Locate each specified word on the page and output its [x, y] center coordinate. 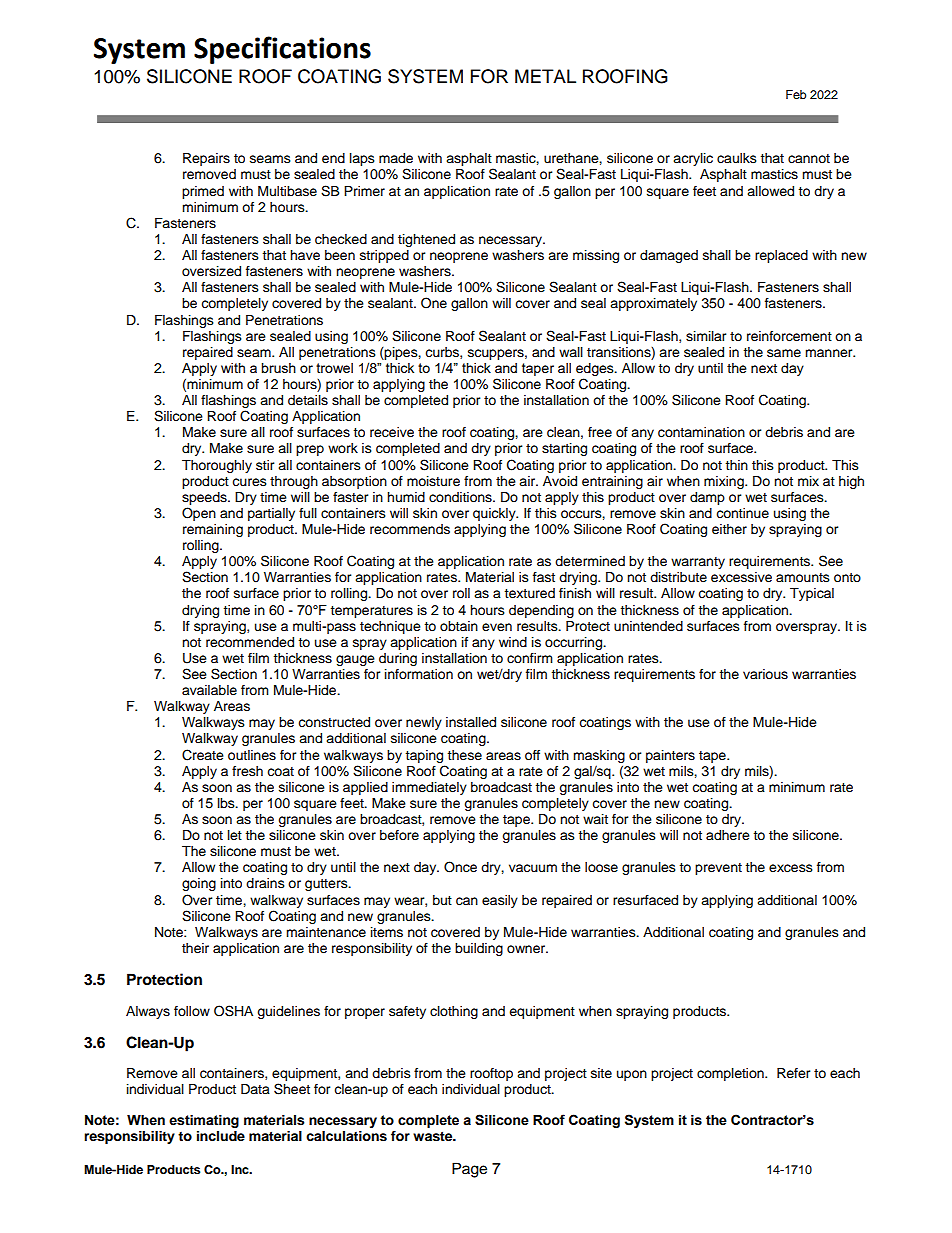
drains [265, 883]
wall [571, 352]
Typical [812, 594]
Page [469, 1170]
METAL [545, 76]
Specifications [282, 50]
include [221, 1136]
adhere [728, 835]
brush [278, 368]
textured [529, 593]
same [784, 353]
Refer [794, 1073]
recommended [250, 642]
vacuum [533, 868]
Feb [796, 94]
